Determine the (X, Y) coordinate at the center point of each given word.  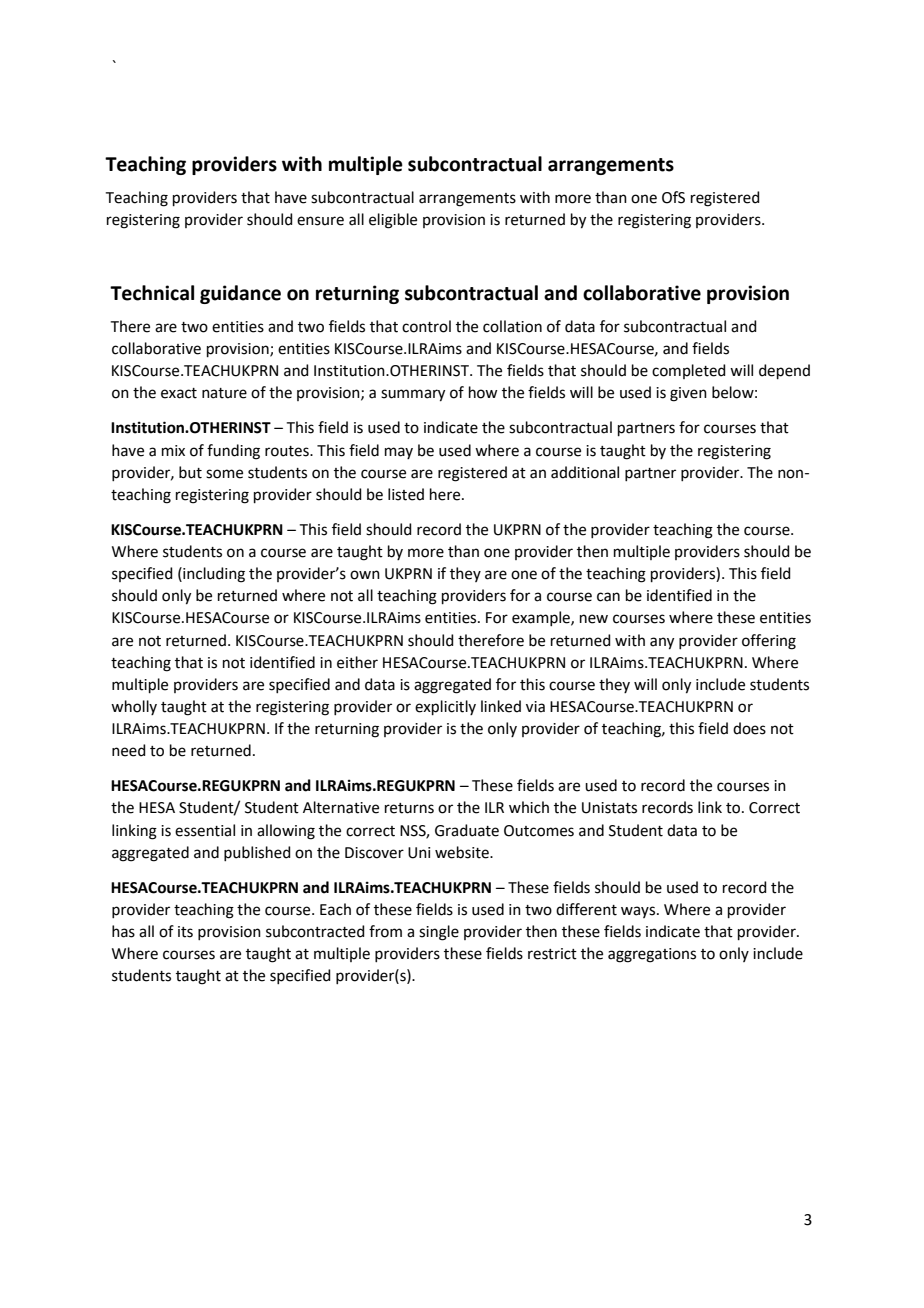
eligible (393, 221)
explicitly (445, 707)
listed (406, 494)
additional (585, 472)
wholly (134, 707)
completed (689, 371)
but (190, 472)
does (749, 728)
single (439, 933)
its (185, 932)
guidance (240, 294)
